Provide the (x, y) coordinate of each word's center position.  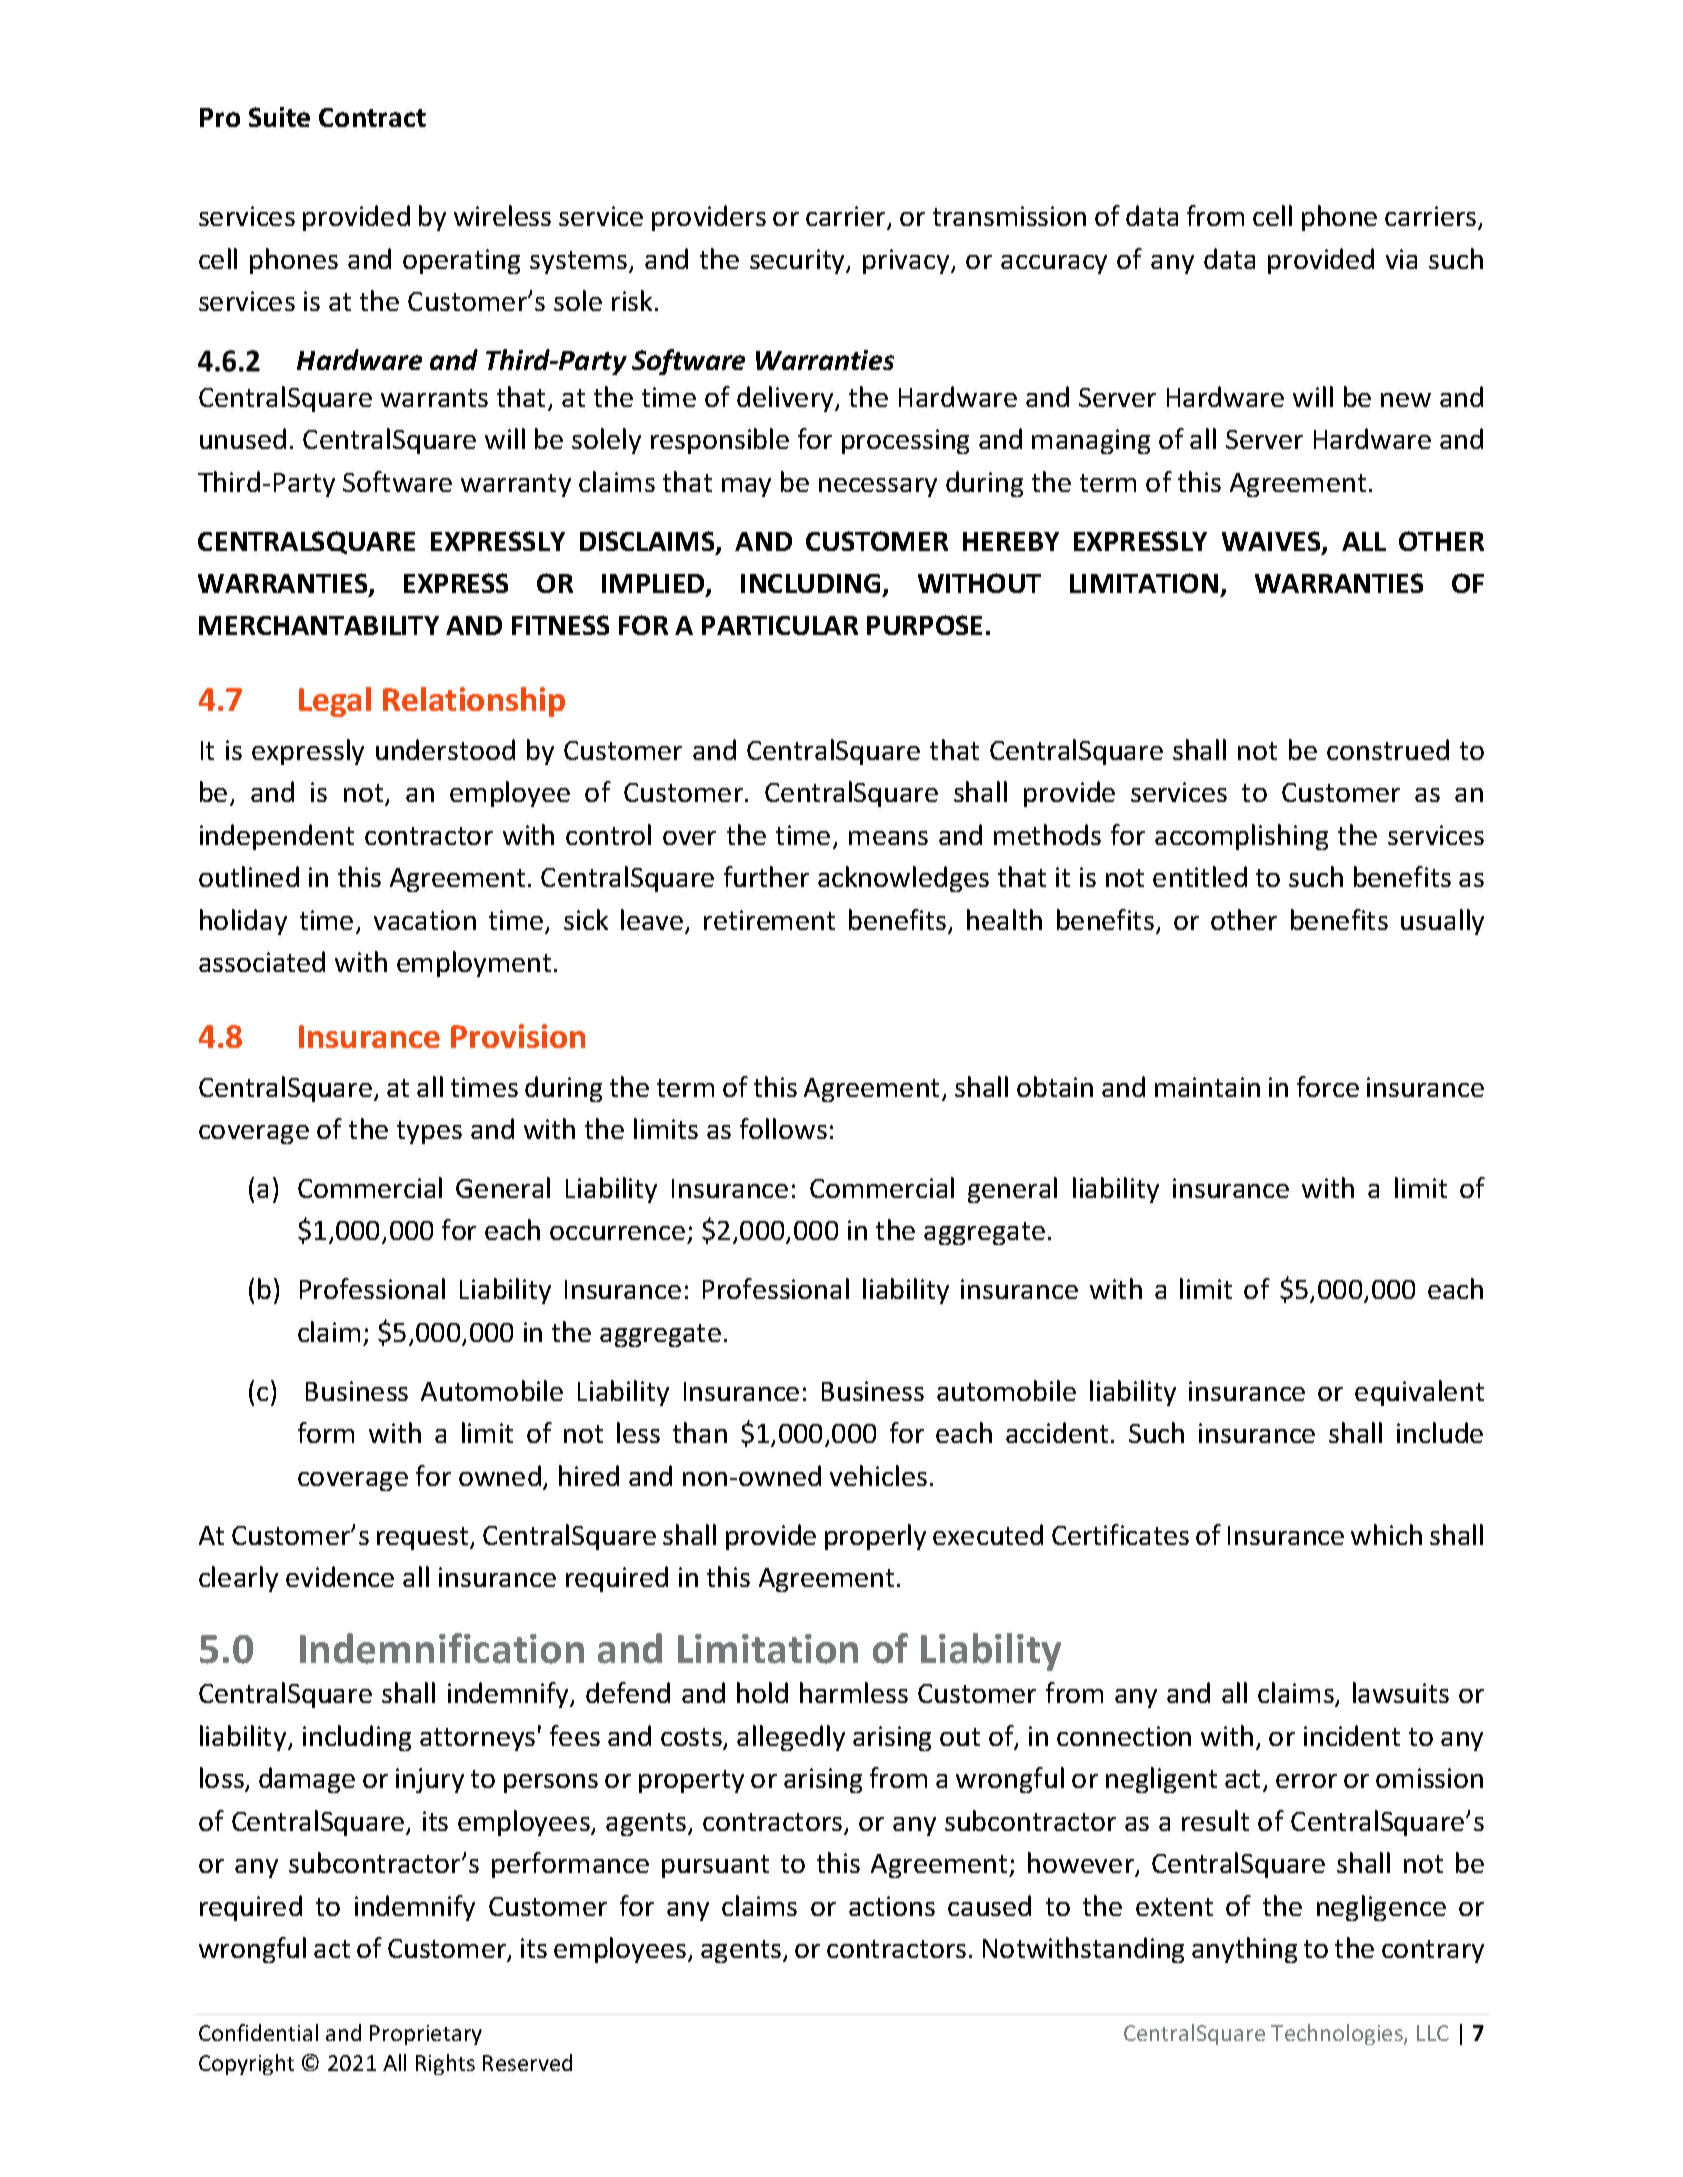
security (799, 261)
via (1401, 259)
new (1406, 400)
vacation (425, 920)
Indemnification (442, 1648)
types (429, 1132)
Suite (279, 117)
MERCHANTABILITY (319, 625)
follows (783, 1128)
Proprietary (426, 2035)
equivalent (1419, 1393)
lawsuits (1401, 1692)
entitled (1200, 876)
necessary (878, 487)
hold (762, 1692)
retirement (769, 920)
